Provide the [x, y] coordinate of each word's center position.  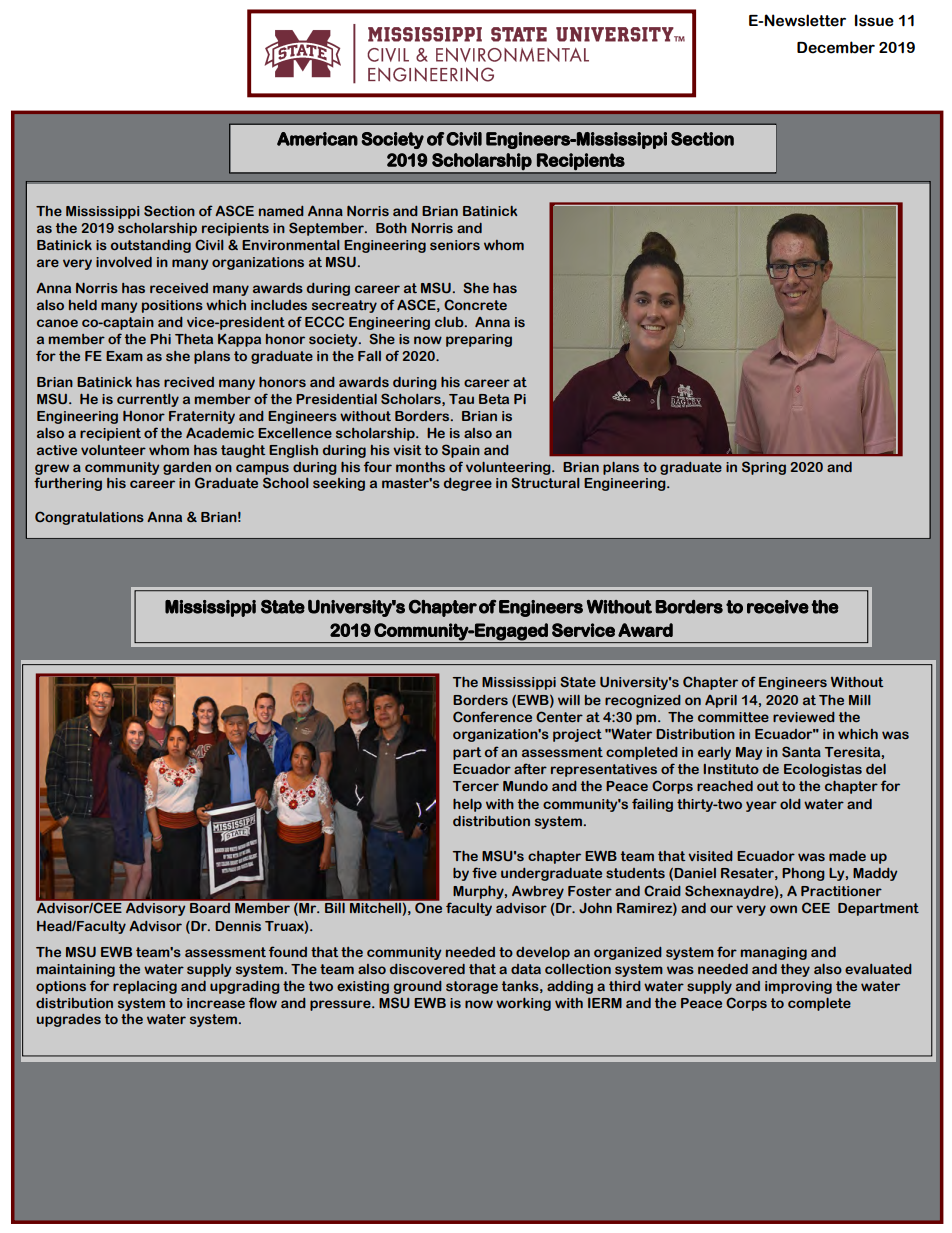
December [836, 47]
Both [391, 228]
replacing [145, 987]
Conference [492, 716]
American [317, 139]
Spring [764, 468]
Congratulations [89, 518]
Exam [124, 356]
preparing [479, 340]
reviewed [804, 717]
